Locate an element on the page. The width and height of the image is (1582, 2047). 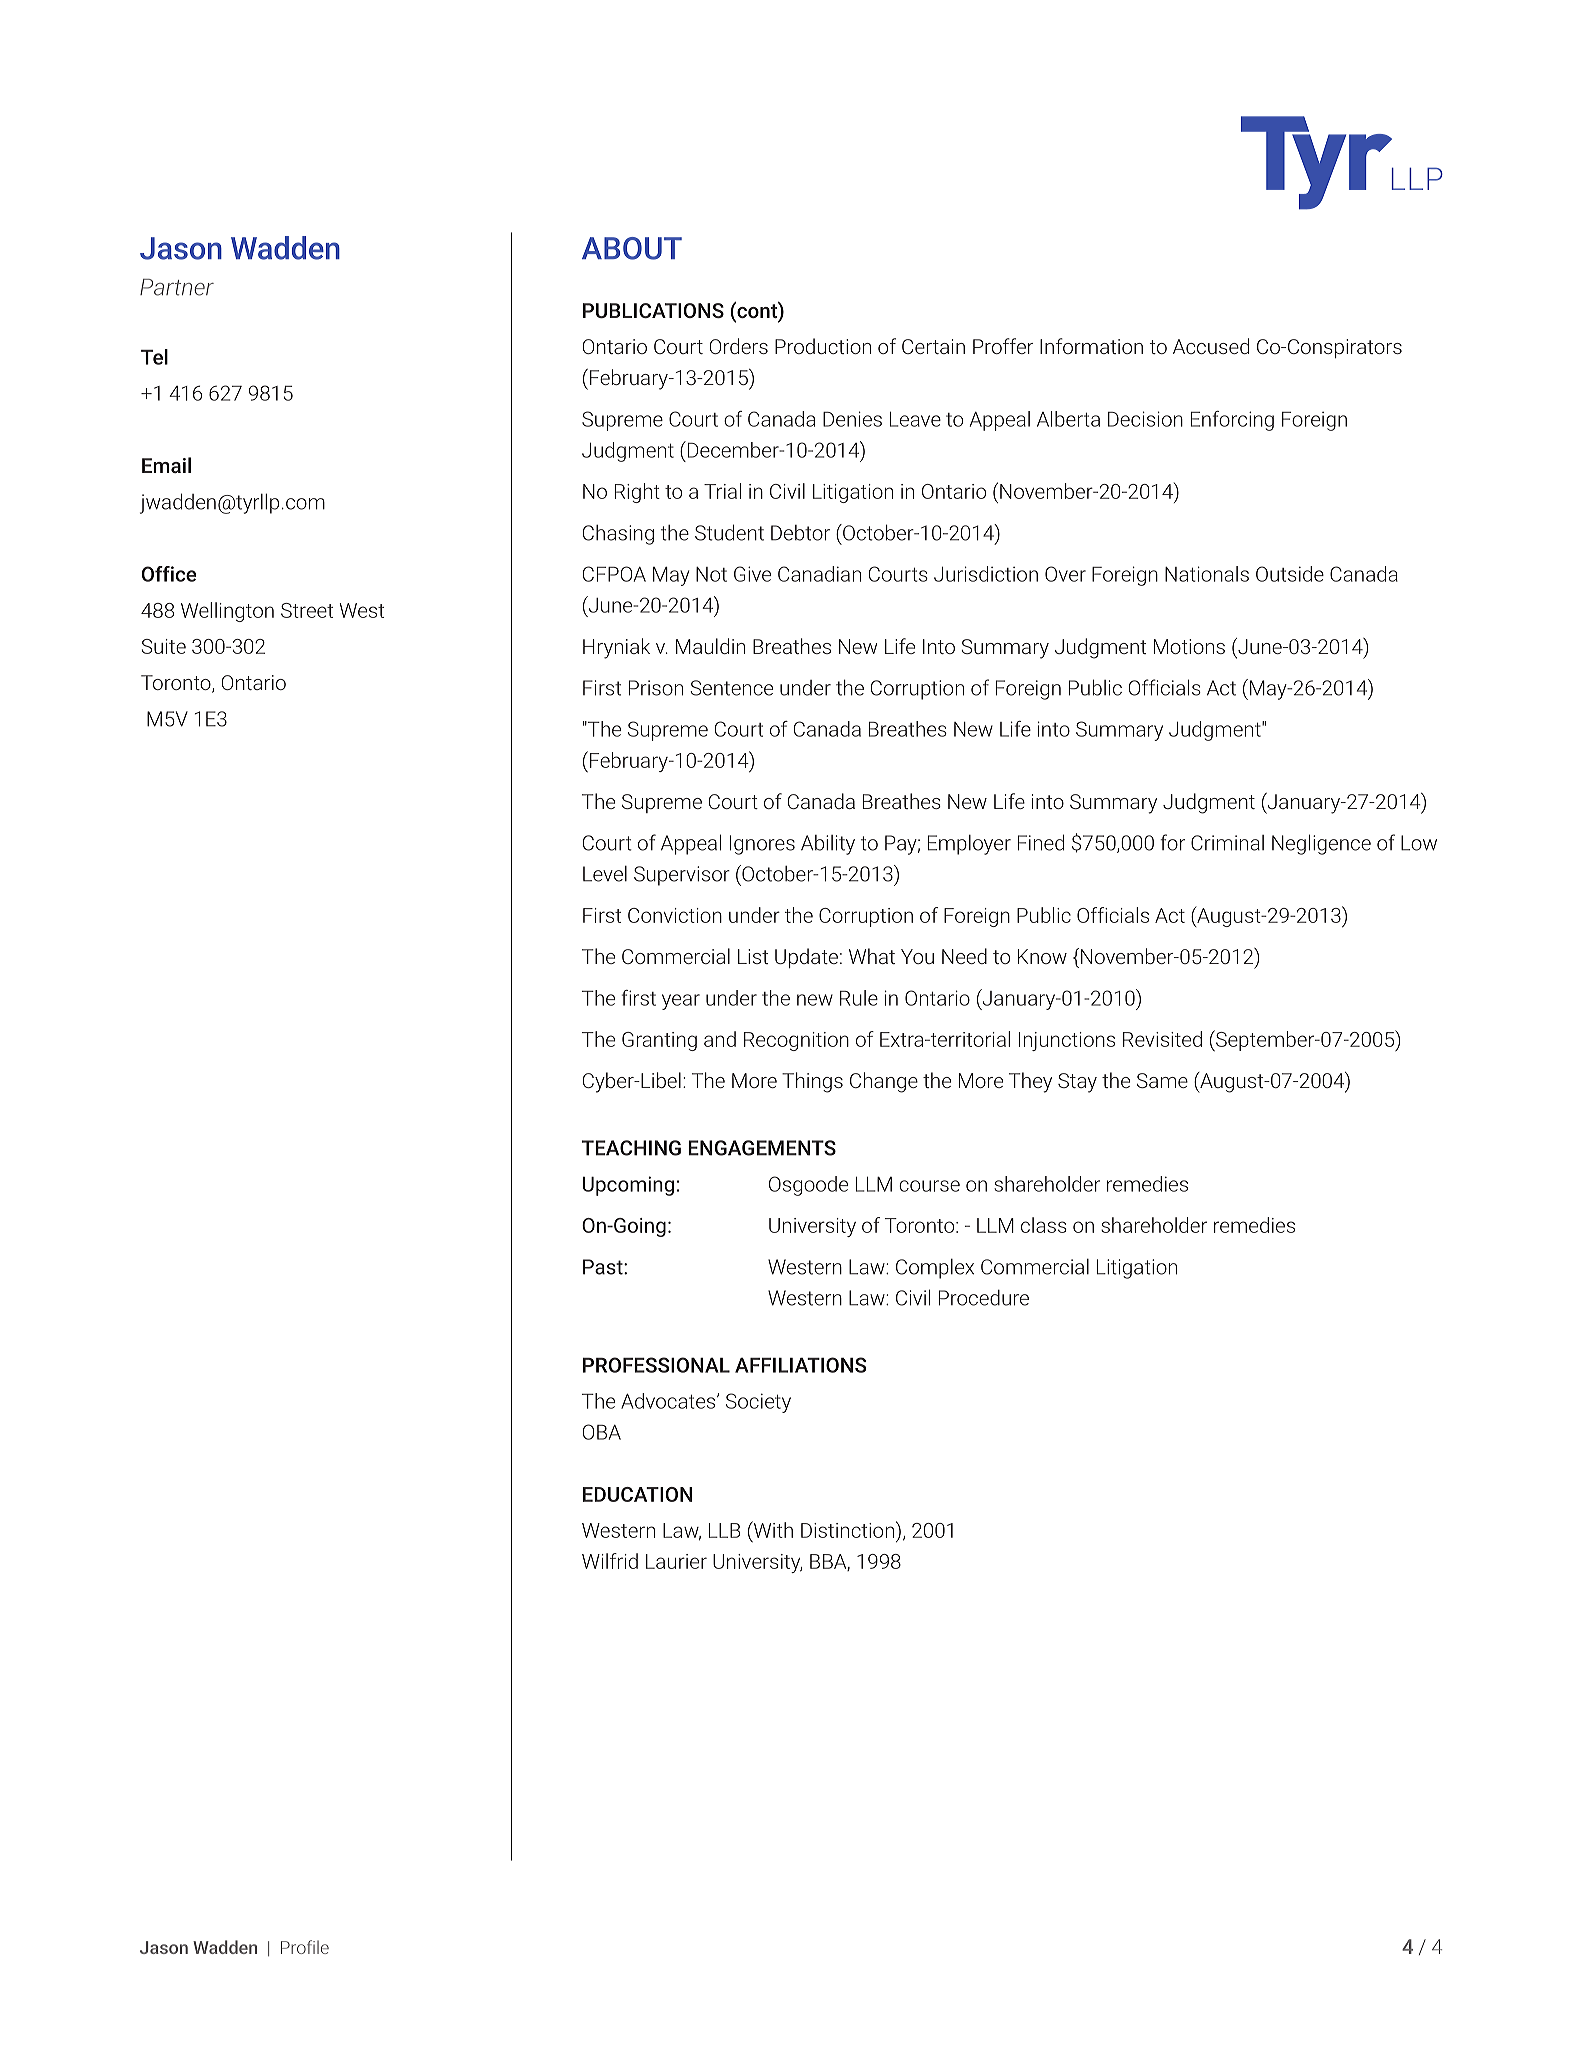
TEACHING is located at coordinates (631, 1148).
